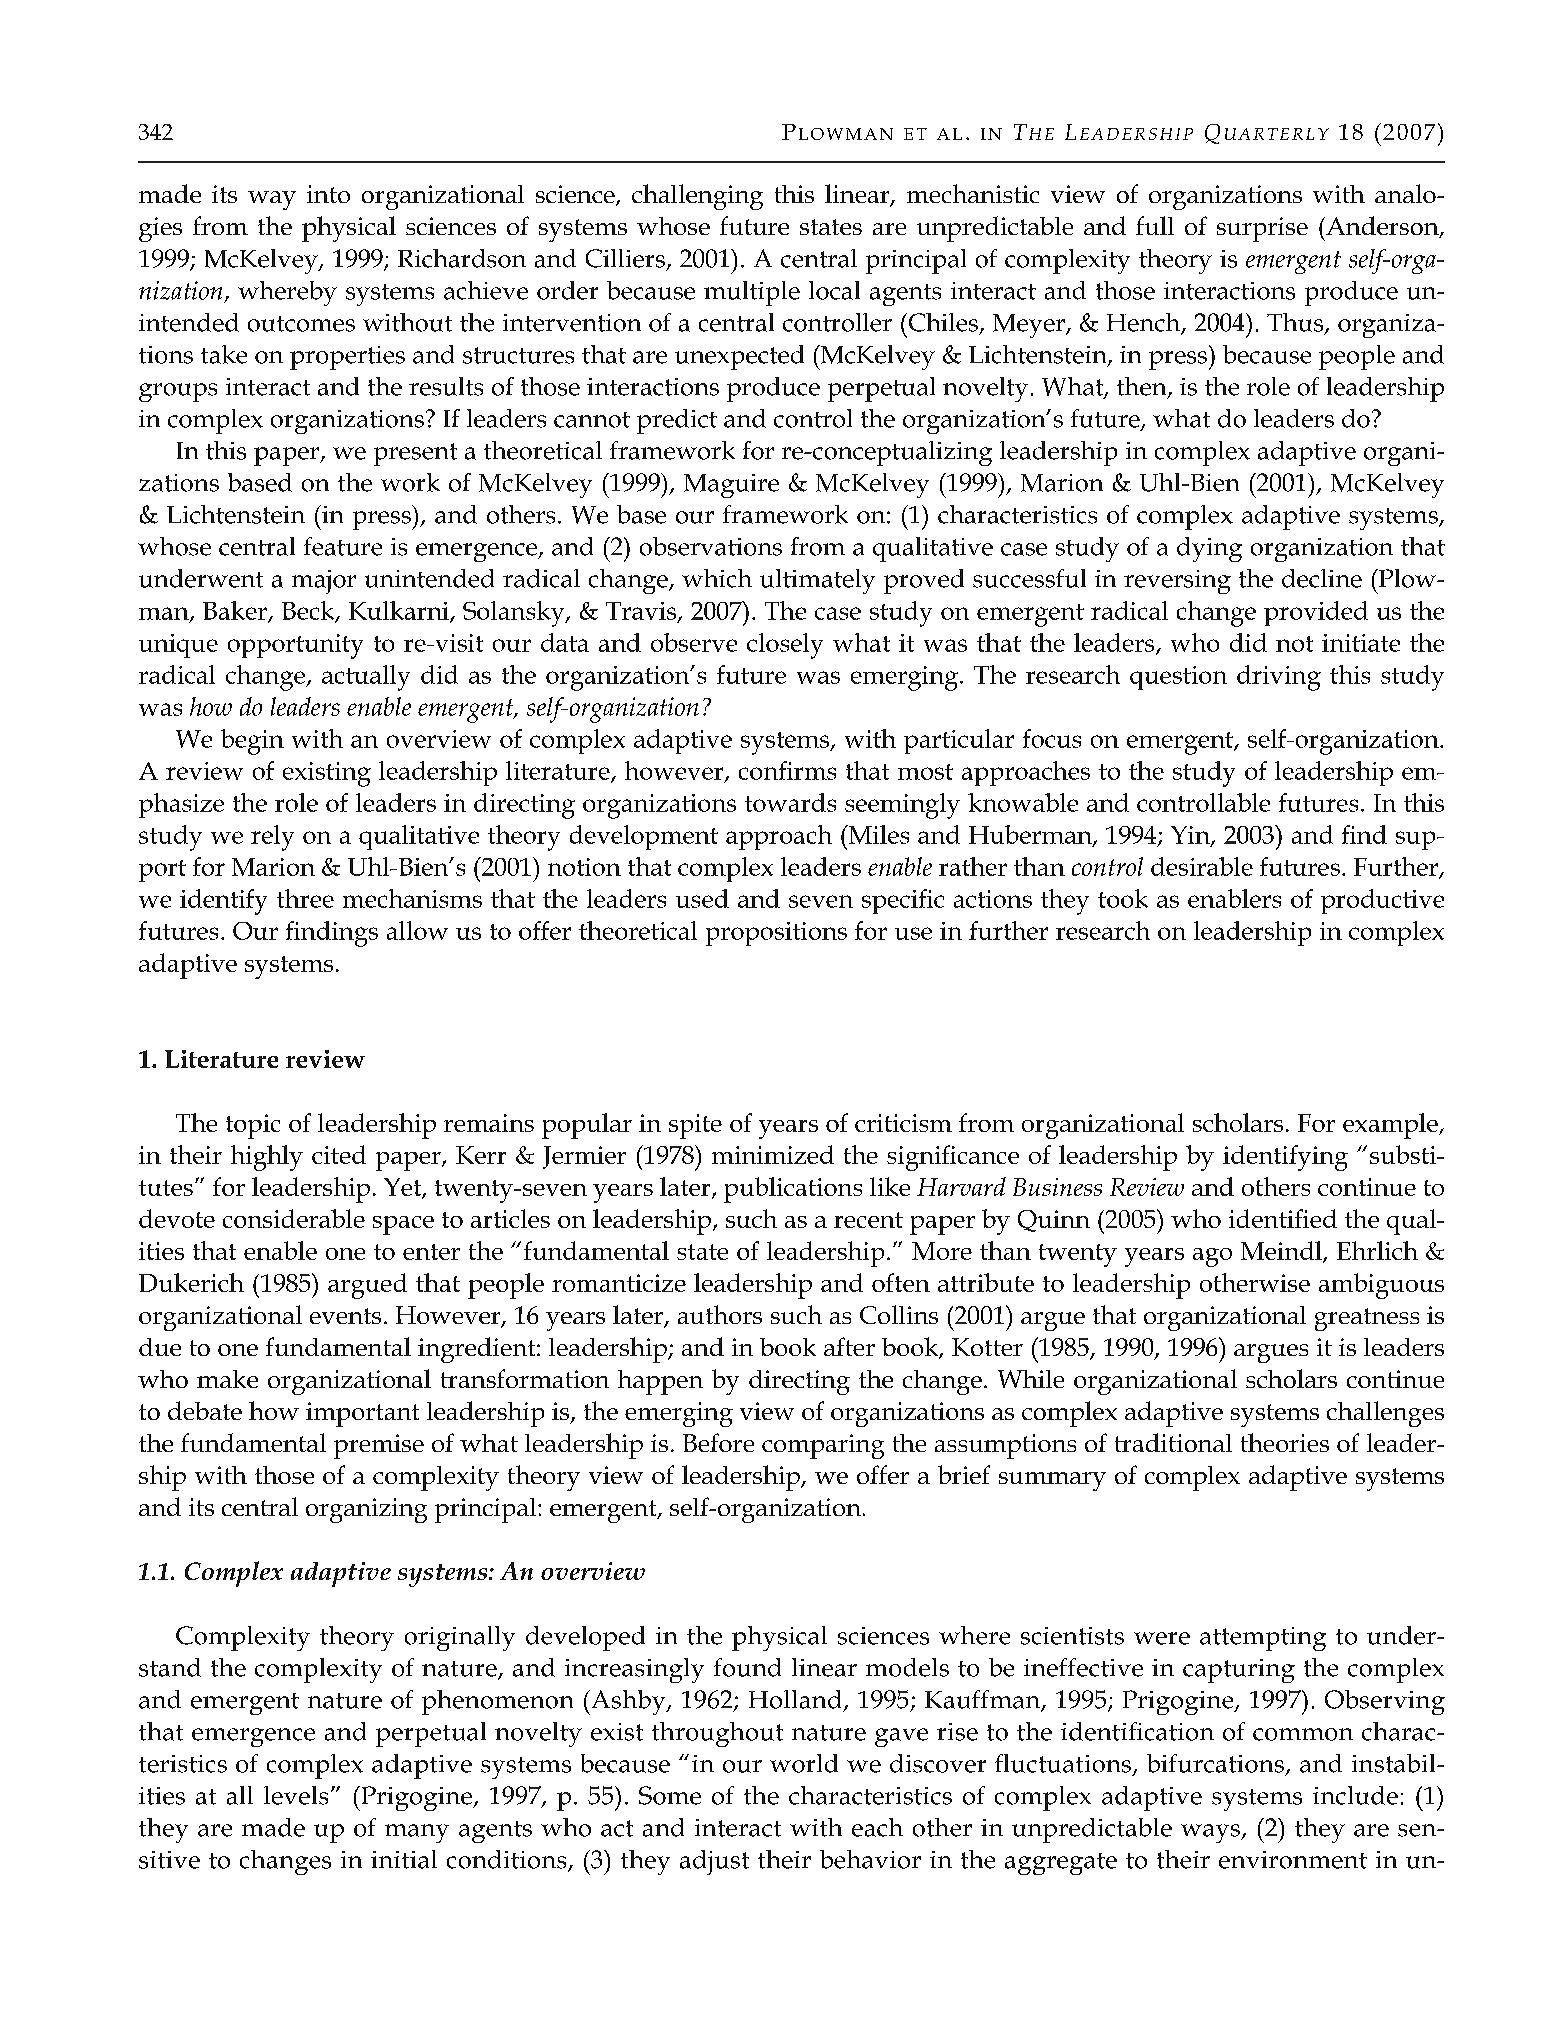 This document has height=2029, width=1568. I want to click on authors, so click(720, 1314).
